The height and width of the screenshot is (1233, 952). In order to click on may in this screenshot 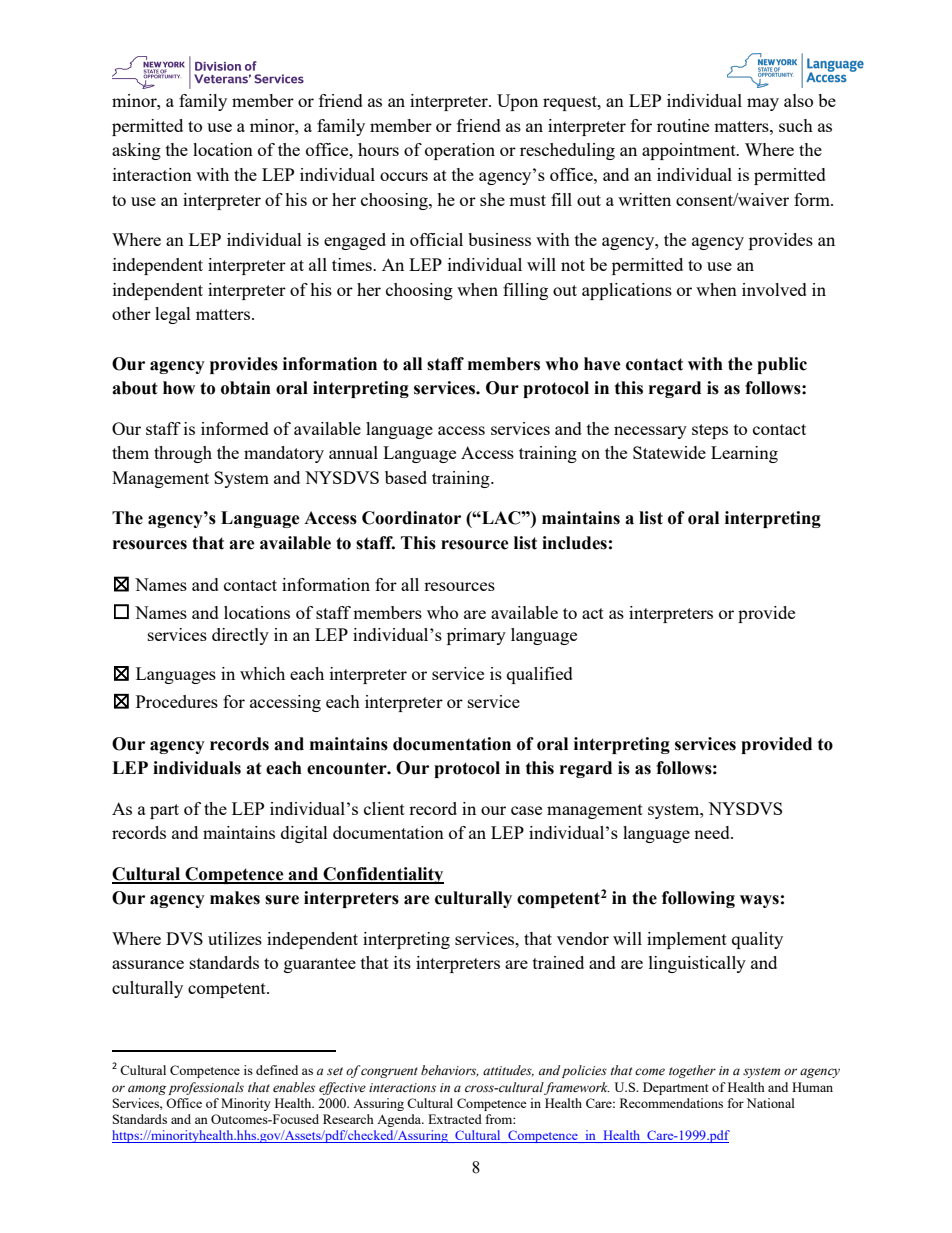, I will do `click(763, 104)`.
